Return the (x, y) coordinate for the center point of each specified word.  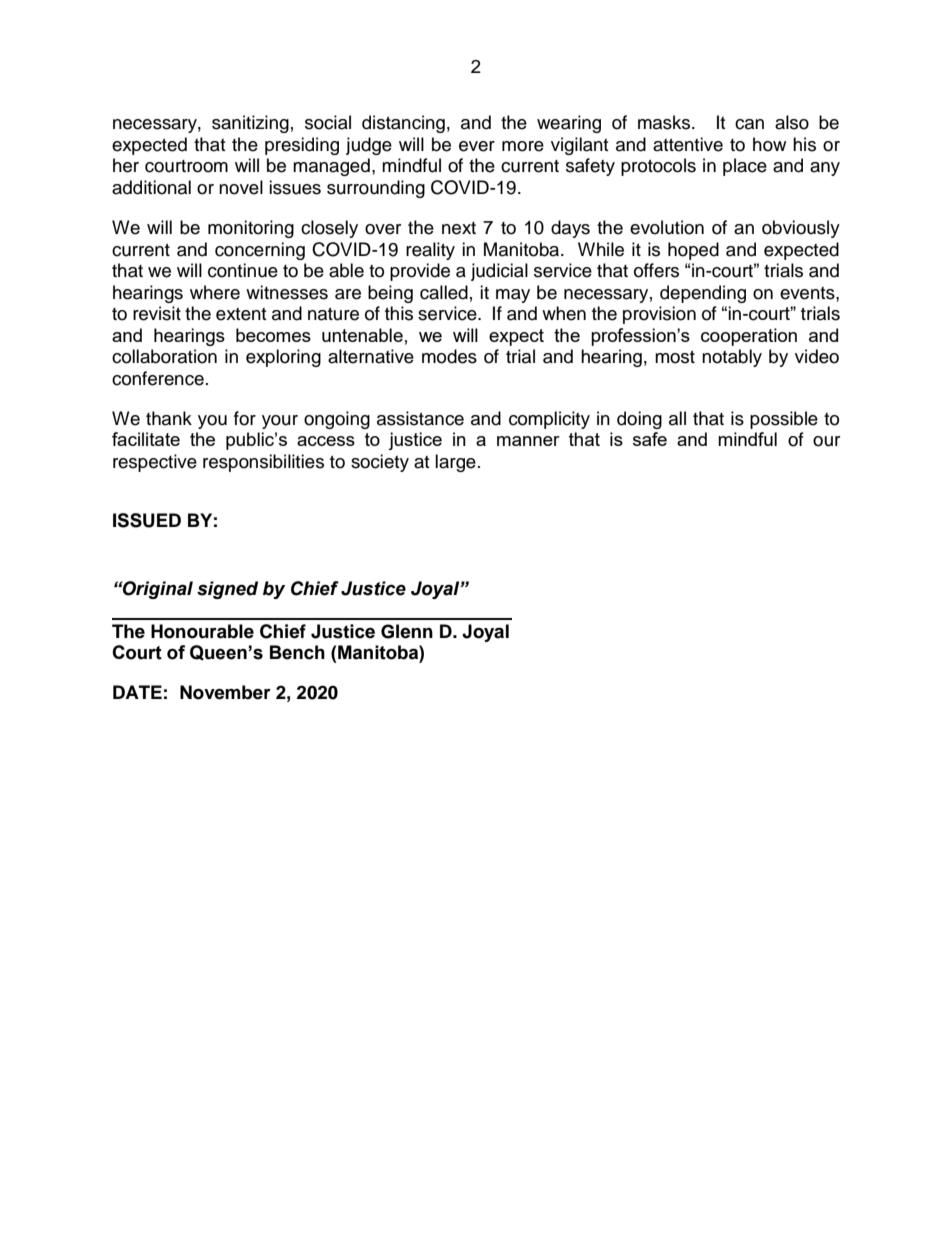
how (769, 144)
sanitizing (250, 124)
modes (449, 356)
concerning (260, 251)
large (455, 463)
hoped (693, 251)
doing (639, 420)
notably (732, 358)
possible (784, 420)
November (225, 692)
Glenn (407, 631)
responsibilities (263, 463)
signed (227, 590)
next (459, 228)
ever (477, 146)
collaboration (164, 356)
